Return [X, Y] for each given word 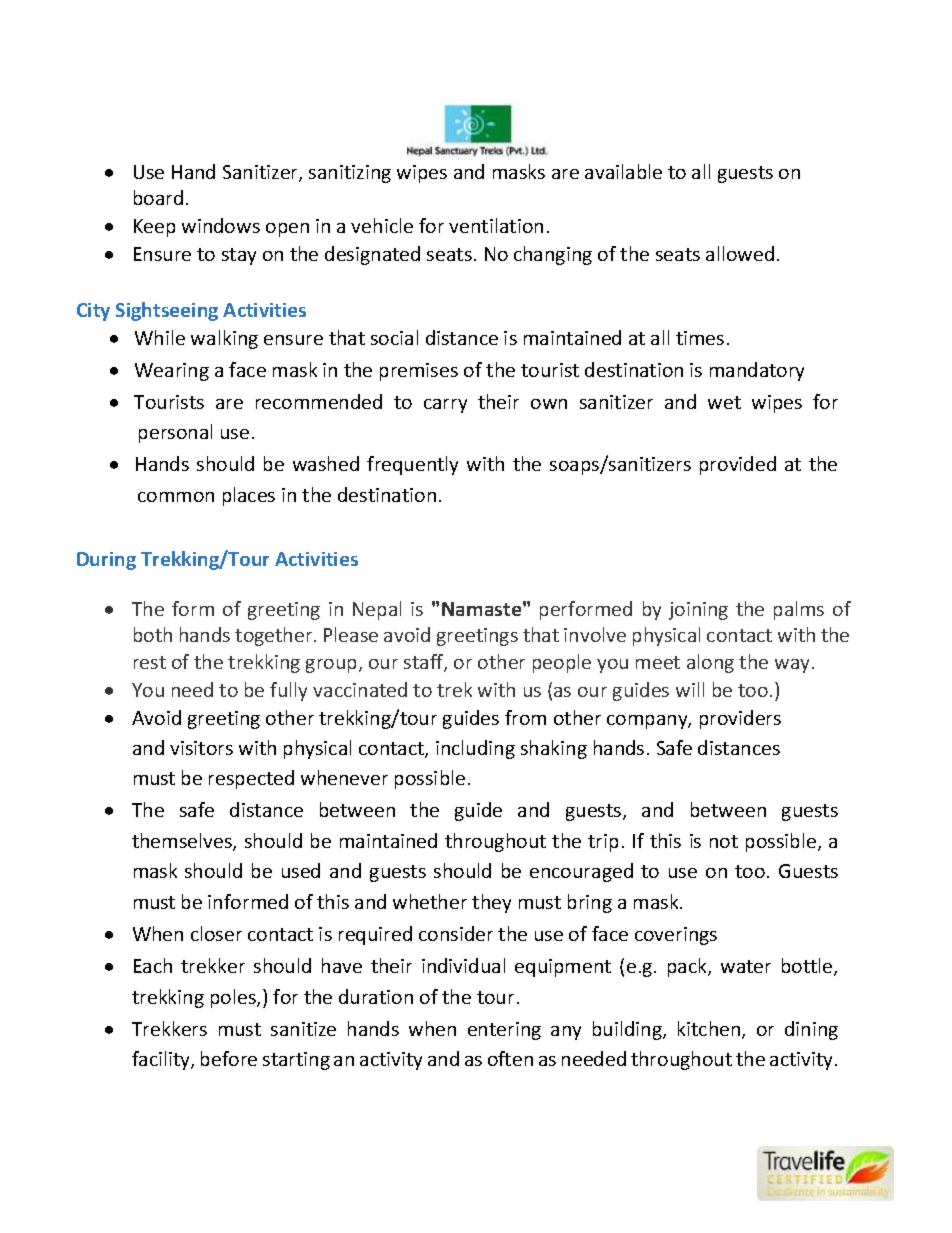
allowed [740, 253]
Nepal [377, 610]
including [475, 749]
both [153, 634]
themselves [183, 842]
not [724, 841]
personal [175, 433]
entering [504, 1031]
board [158, 197]
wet [724, 402]
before [229, 1058]
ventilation [496, 225]
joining [698, 611]
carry [445, 406]
